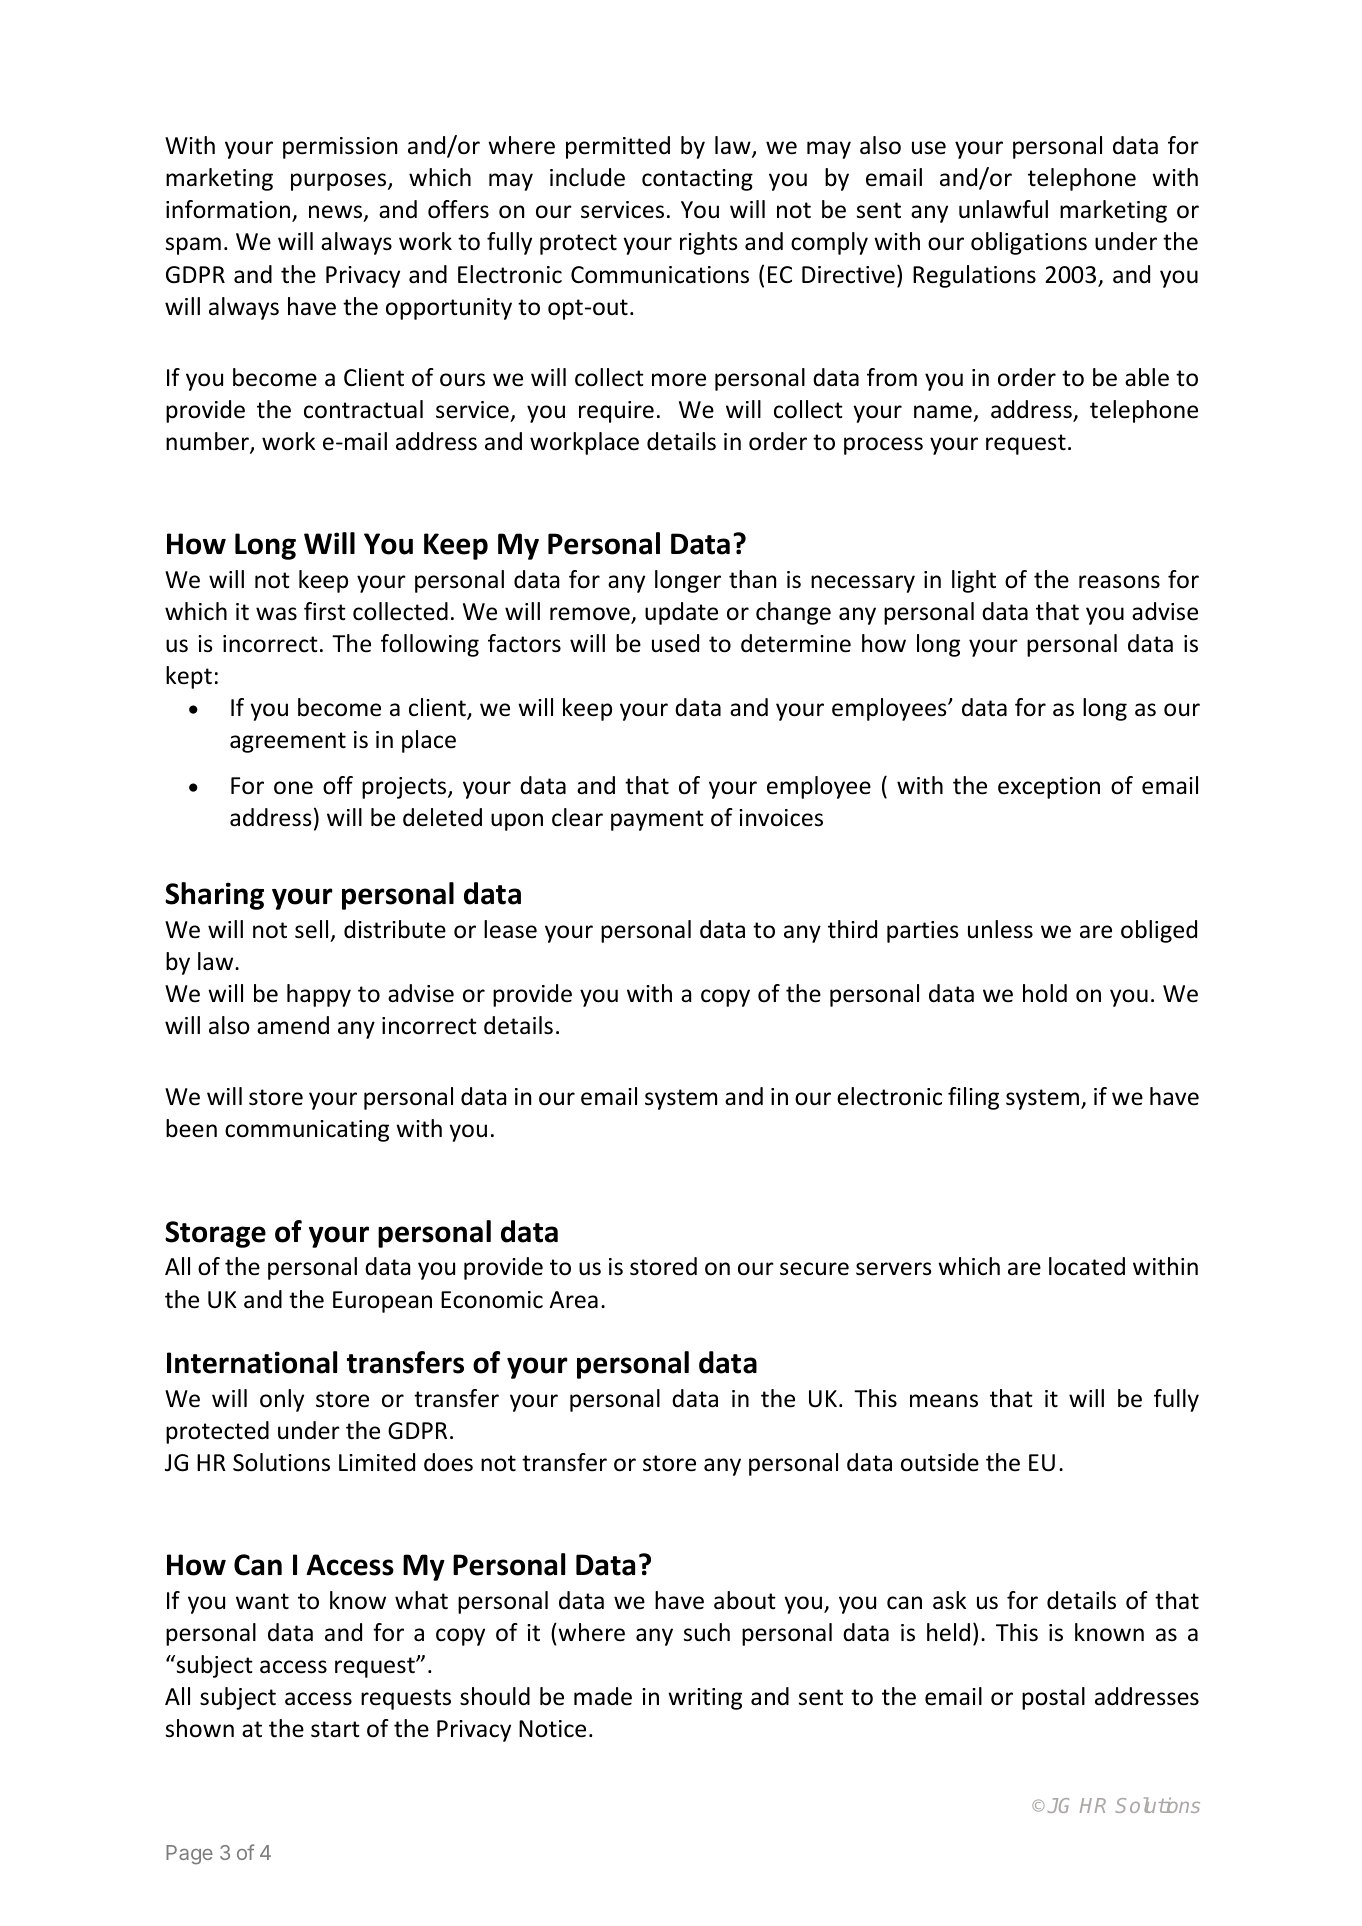  I want to click on payment, so click(657, 820).
